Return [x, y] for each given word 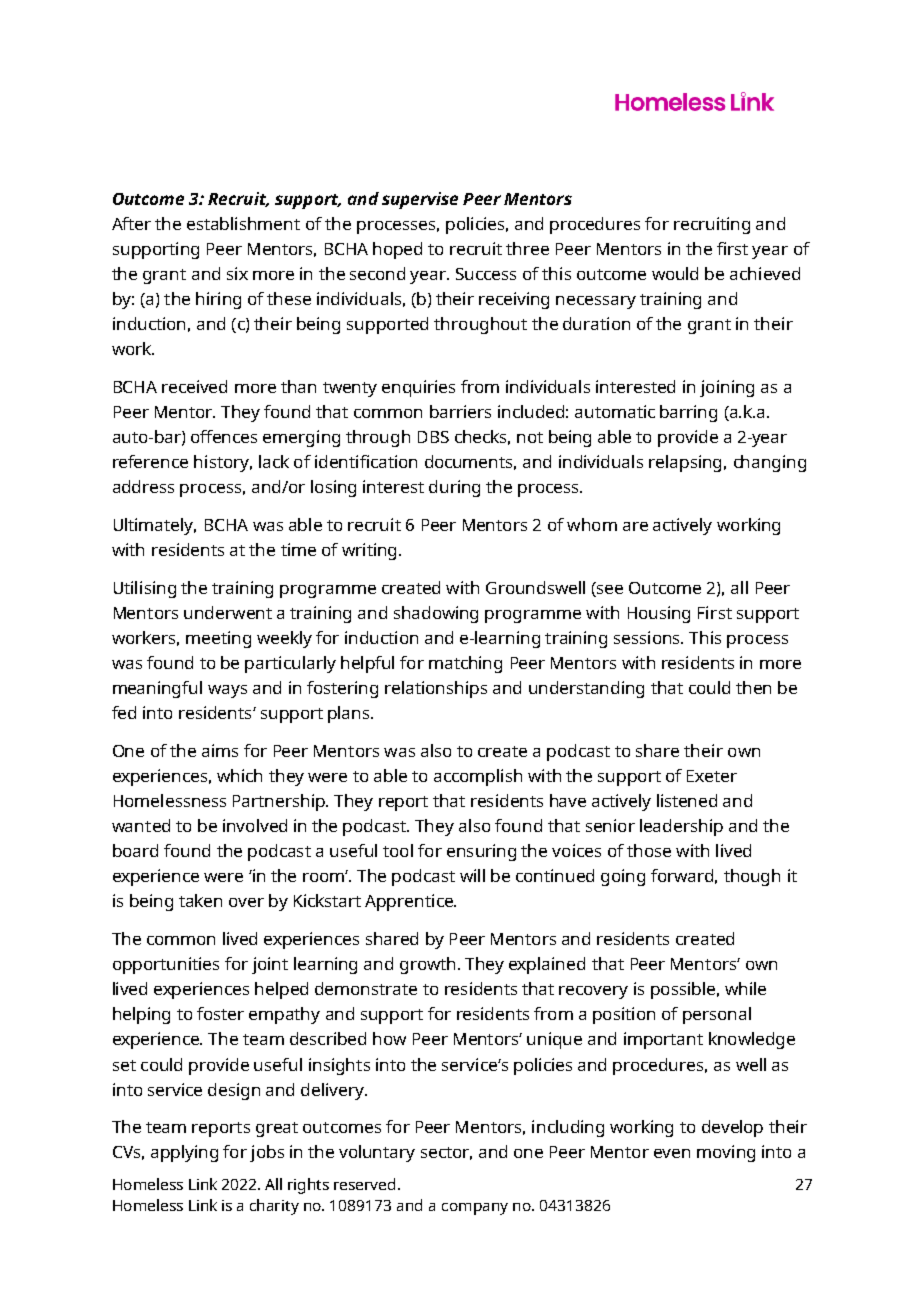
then [753, 687]
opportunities [166, 965]
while [745, 988]
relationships [436, 689]
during [454, 488]
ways [227, 691]
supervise [420, 200]
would [675, 273]
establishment [243, 223]
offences [224, 436]
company [475, 1209]
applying [184, 1153]
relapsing [685, 463]
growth [427, 965]
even [672, 1153]
